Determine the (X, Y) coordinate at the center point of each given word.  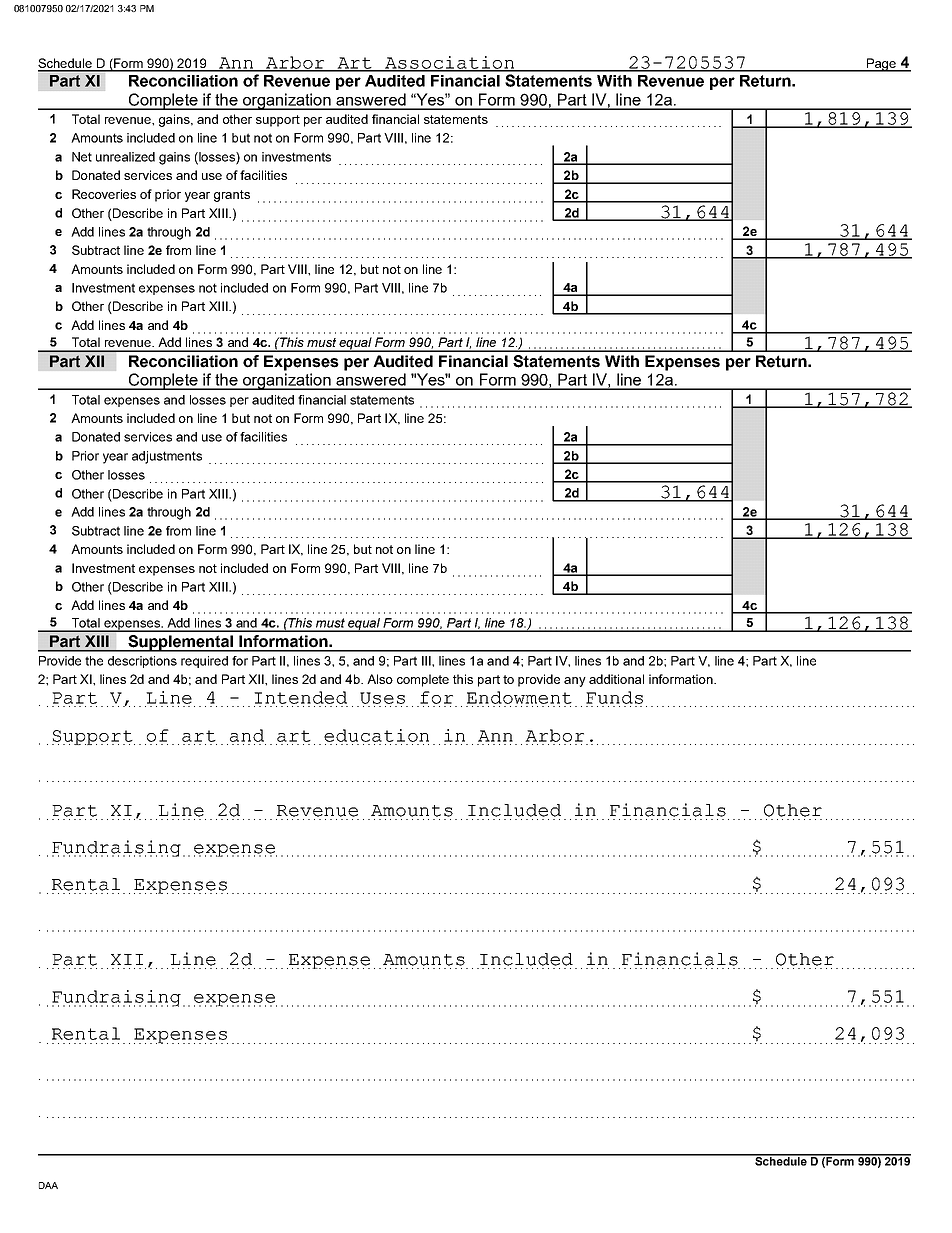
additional (616, 679)
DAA (48, 1185)
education (376, 735)
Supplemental (181, 643)
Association (450, 63)
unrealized (125, 157)
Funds (614, 699)
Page (882, 65)
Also (380, 679)
